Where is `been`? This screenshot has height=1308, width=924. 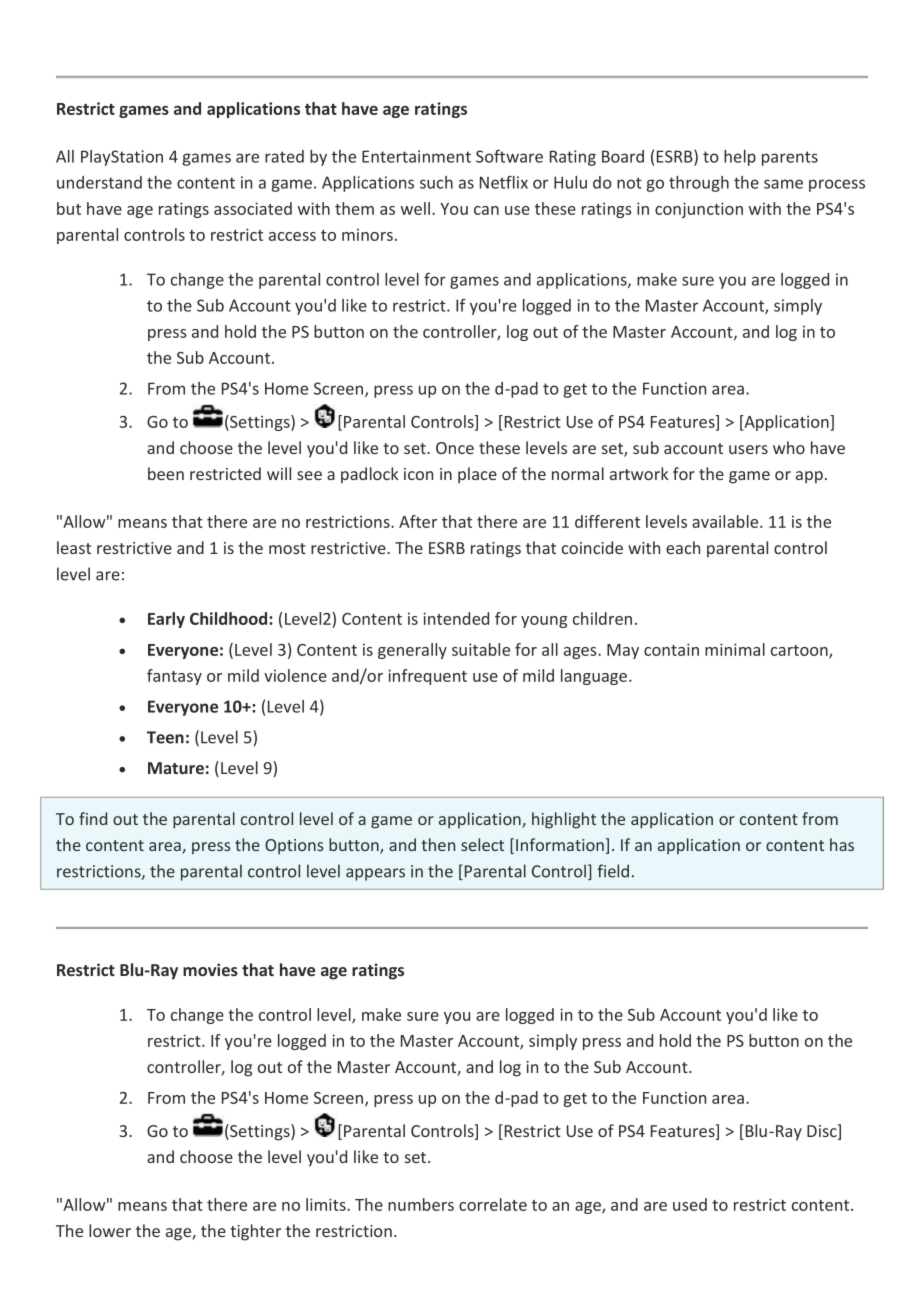
been is located at coordinates (166, 473).
